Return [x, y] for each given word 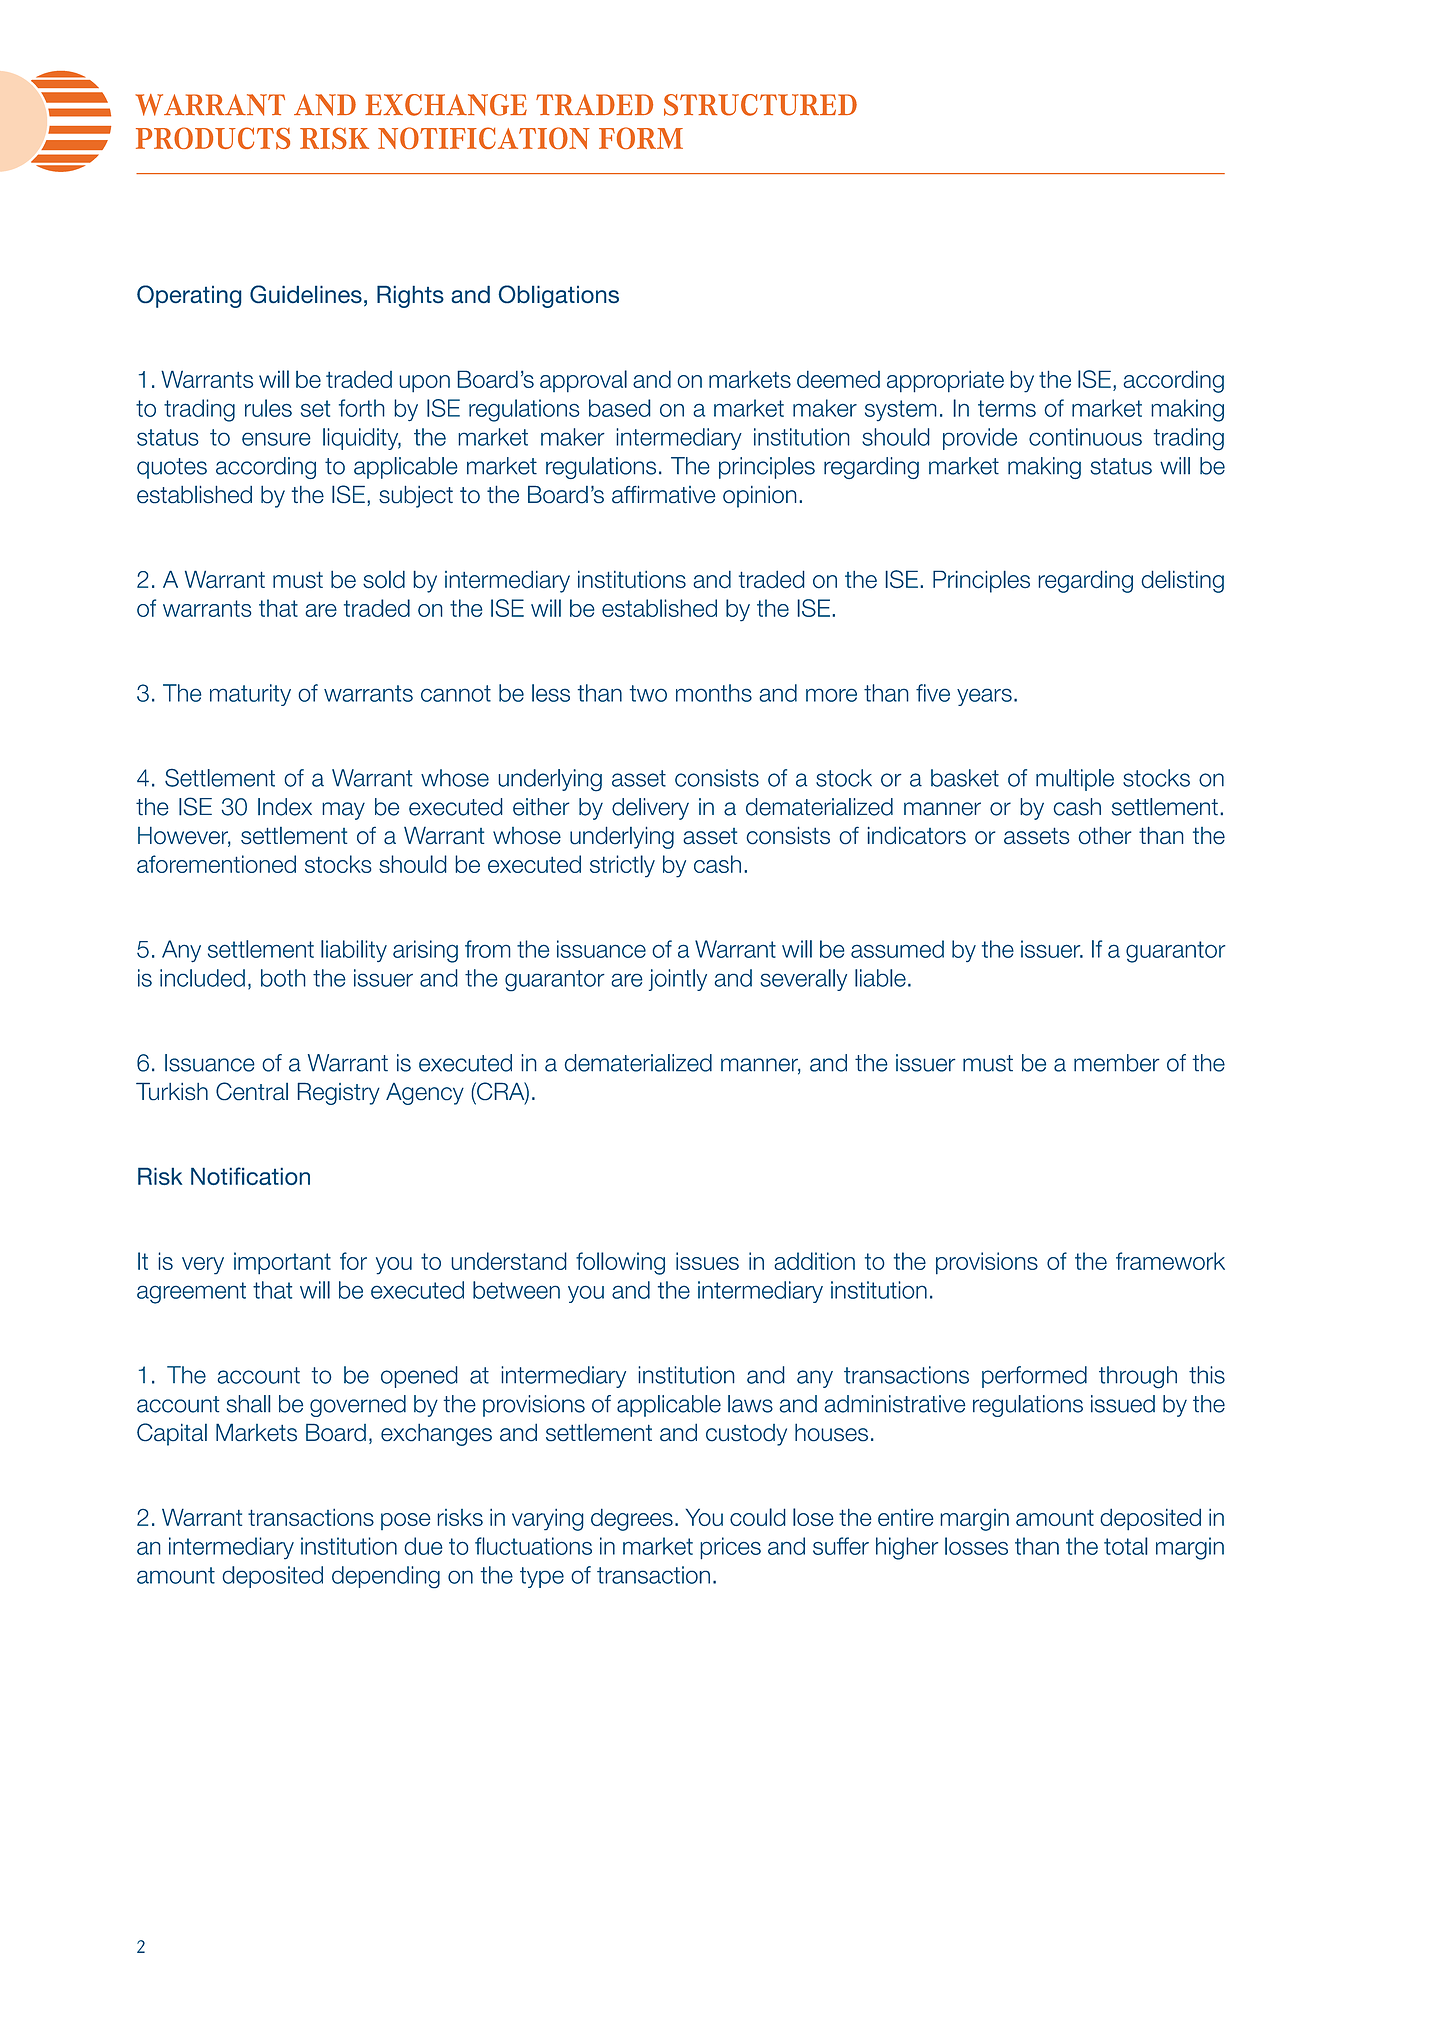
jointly [678, 980]
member [1117, 1063]
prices [730, 1548]
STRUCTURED [760, 105]
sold [384, 579]
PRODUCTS [213, 138]
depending [386, 1577]
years [984, 697]
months [714, 693]
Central [252, 1091]
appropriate [945, 382]
